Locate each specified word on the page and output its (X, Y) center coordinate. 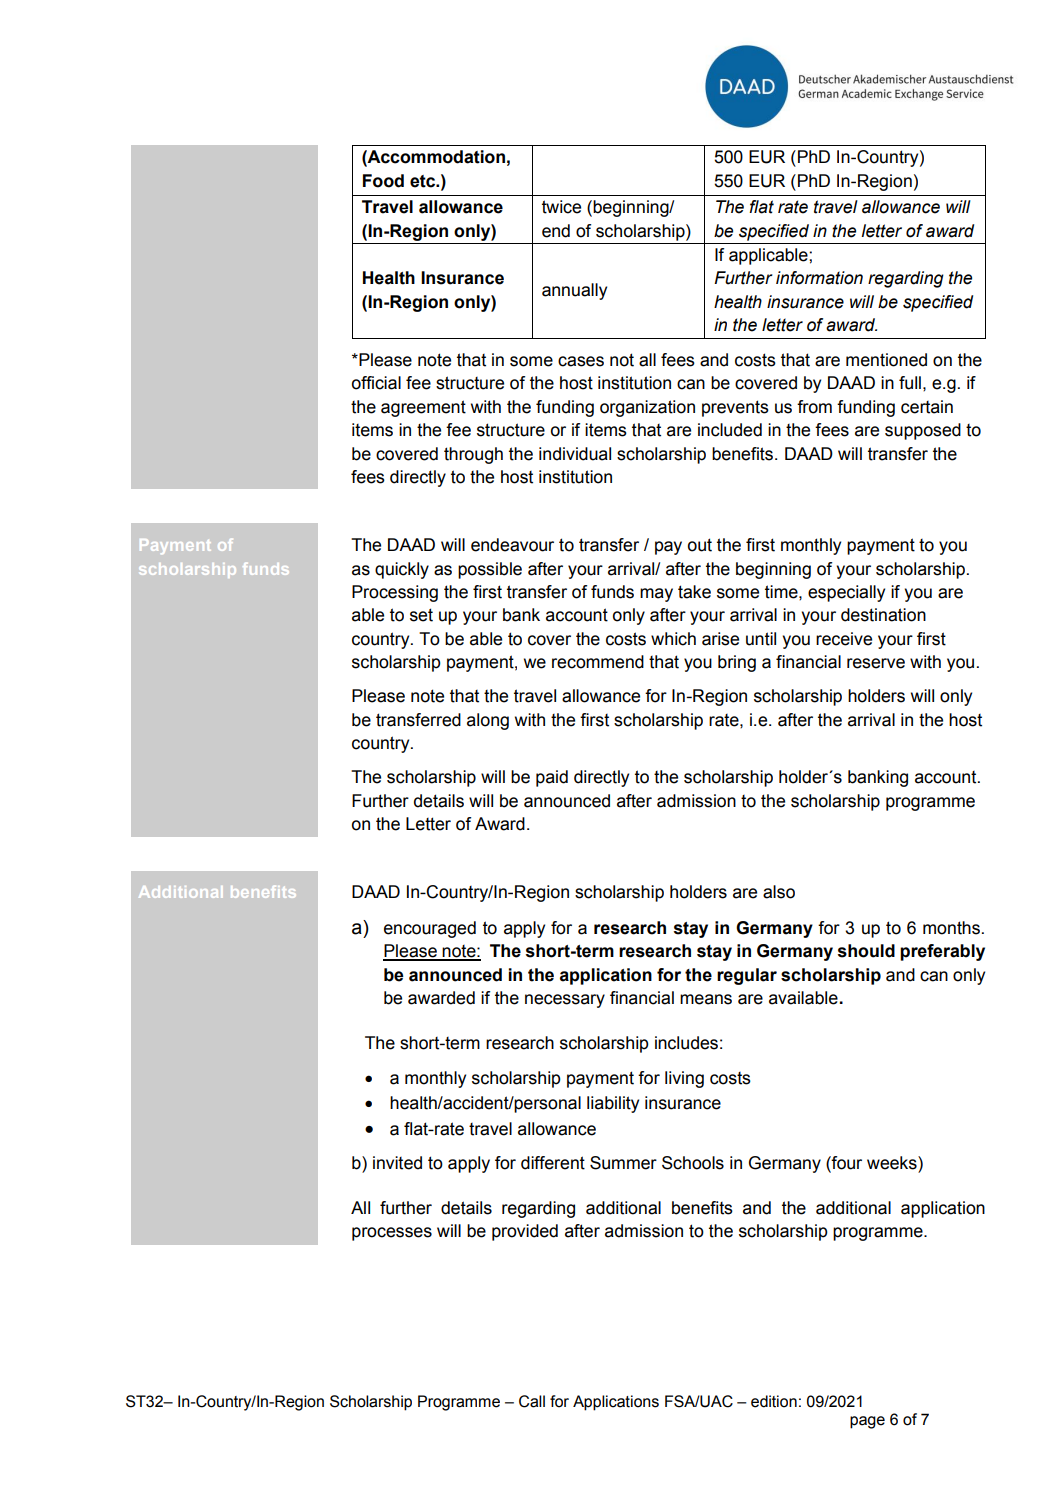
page (867, 1422)
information (819, 278)
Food (383, 181)
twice (561, 207)
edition (774, 1401)
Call (532, 1401)
